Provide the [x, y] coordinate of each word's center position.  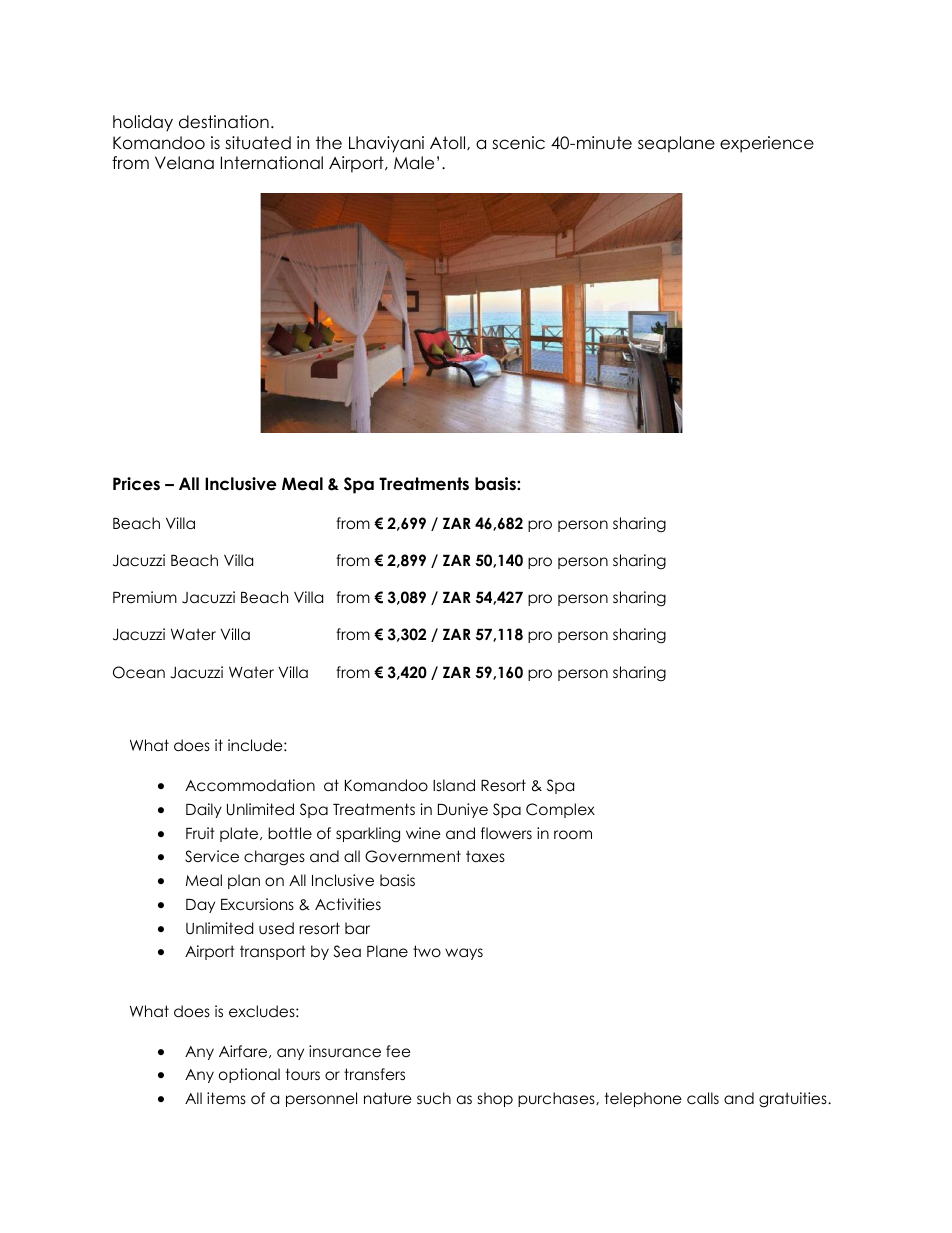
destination [224, 122]
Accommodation [250, 785]
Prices [136, 484]
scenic [518, 143]
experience [767, 144]
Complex [560, 810]
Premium [145, 597]
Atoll [449, 143]
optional [249, 1075]
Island [454, 785]
